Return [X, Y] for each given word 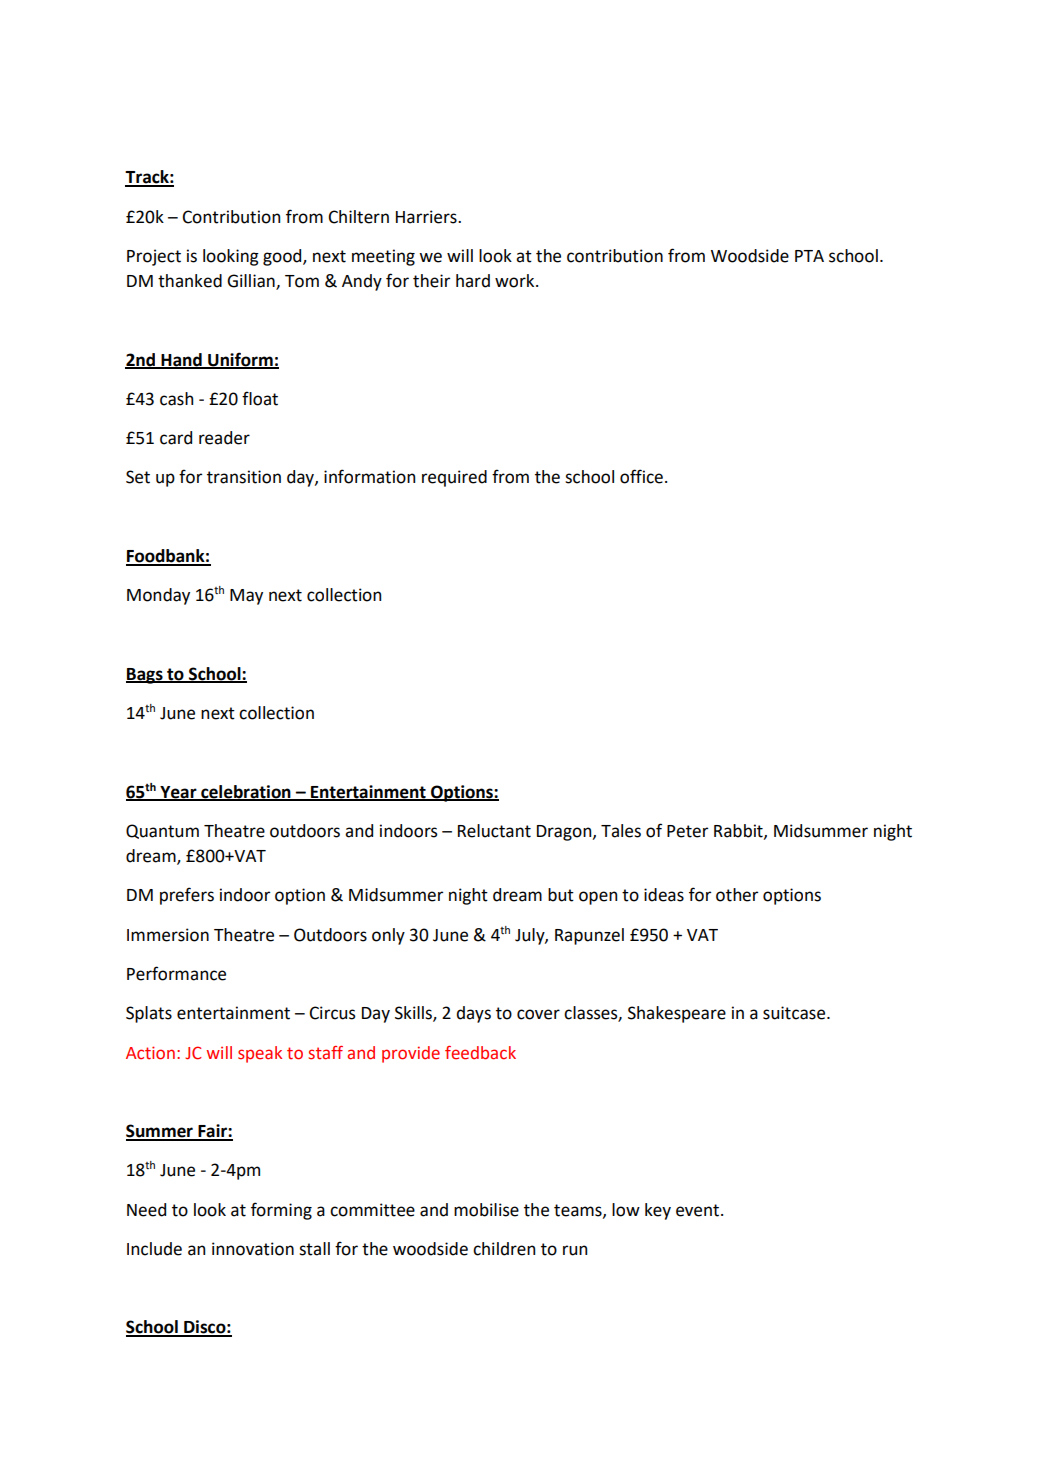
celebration [246, 792]
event [699, 1210]
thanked [190, 281]
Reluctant [494, 831]
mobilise [486, 1210]
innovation [253, 1249]
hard [473, 281]
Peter [687, 831]
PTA [809, 256]
